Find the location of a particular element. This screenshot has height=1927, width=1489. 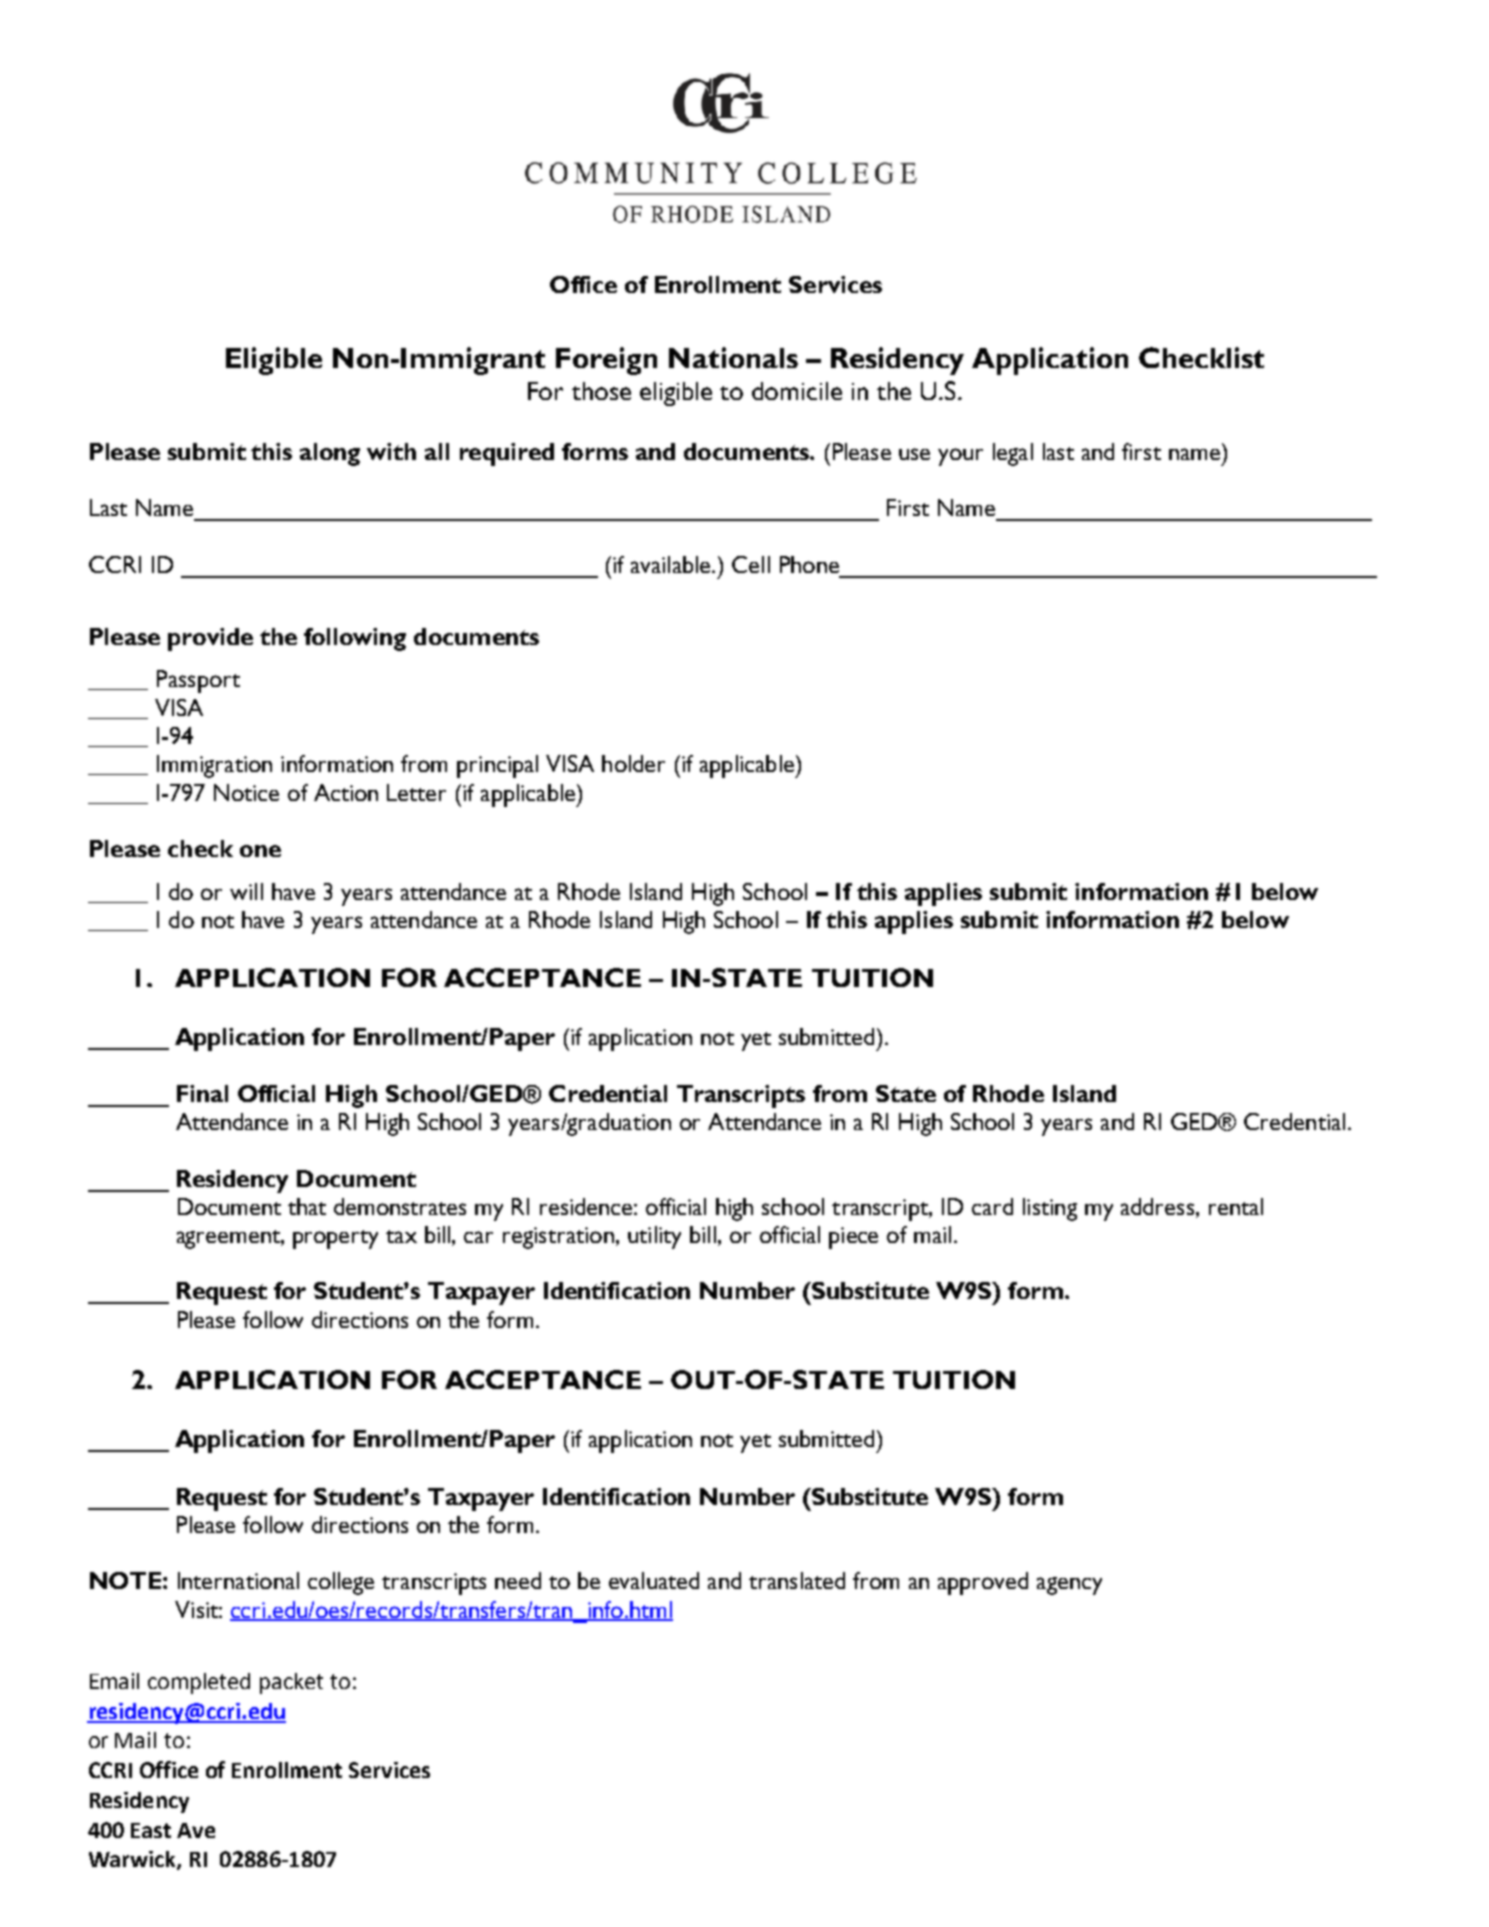

Nationals is located at coordinates (733, 357).
